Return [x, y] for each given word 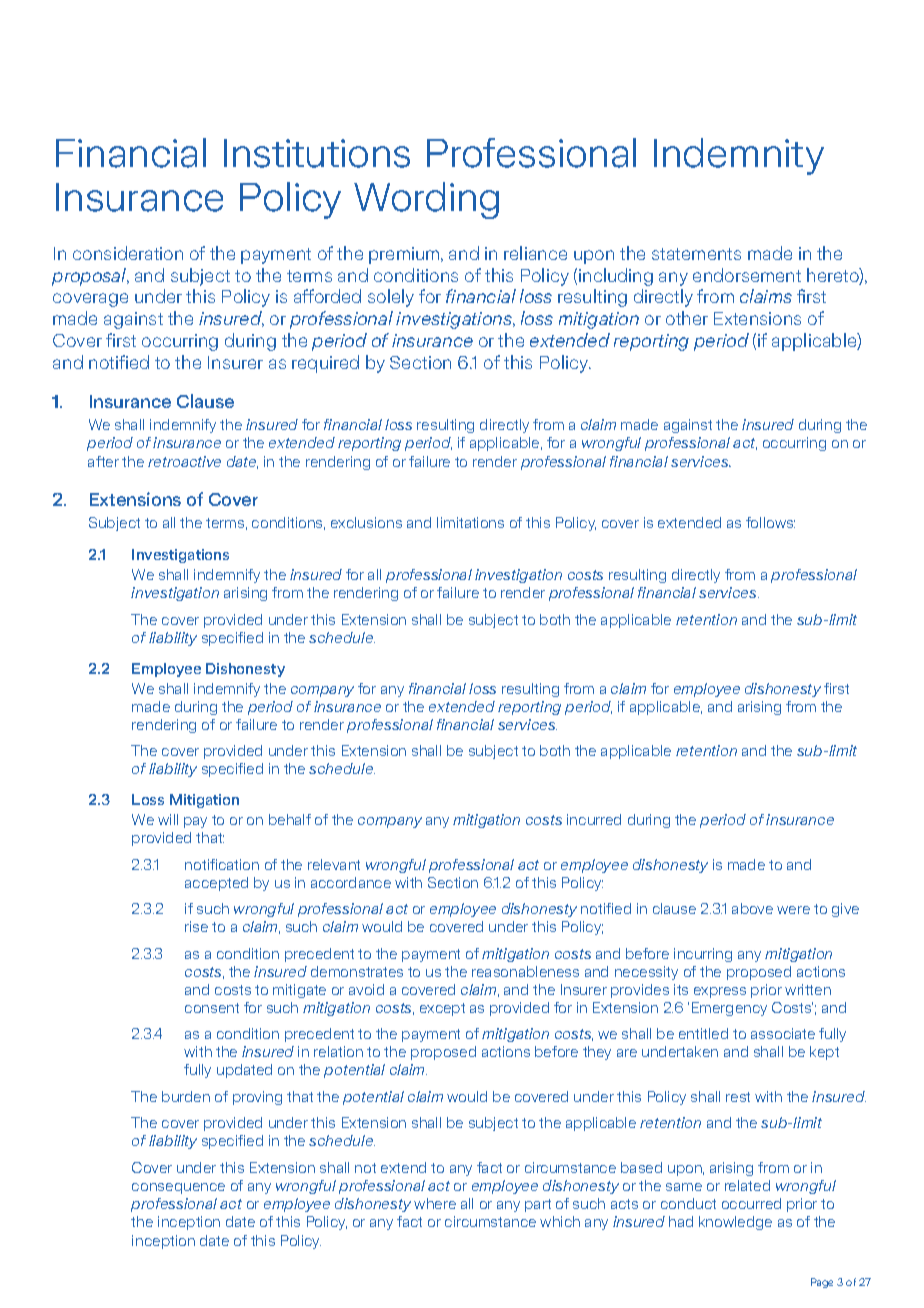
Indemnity [739, 156]
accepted [216, 884]
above [752, 908]
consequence [178, 1188]
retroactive [184, 461]
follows [770, 522]
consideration [128, 253]
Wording [426, 200]
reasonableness [525, 971]
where [435, 1203]
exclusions [366, 522]
